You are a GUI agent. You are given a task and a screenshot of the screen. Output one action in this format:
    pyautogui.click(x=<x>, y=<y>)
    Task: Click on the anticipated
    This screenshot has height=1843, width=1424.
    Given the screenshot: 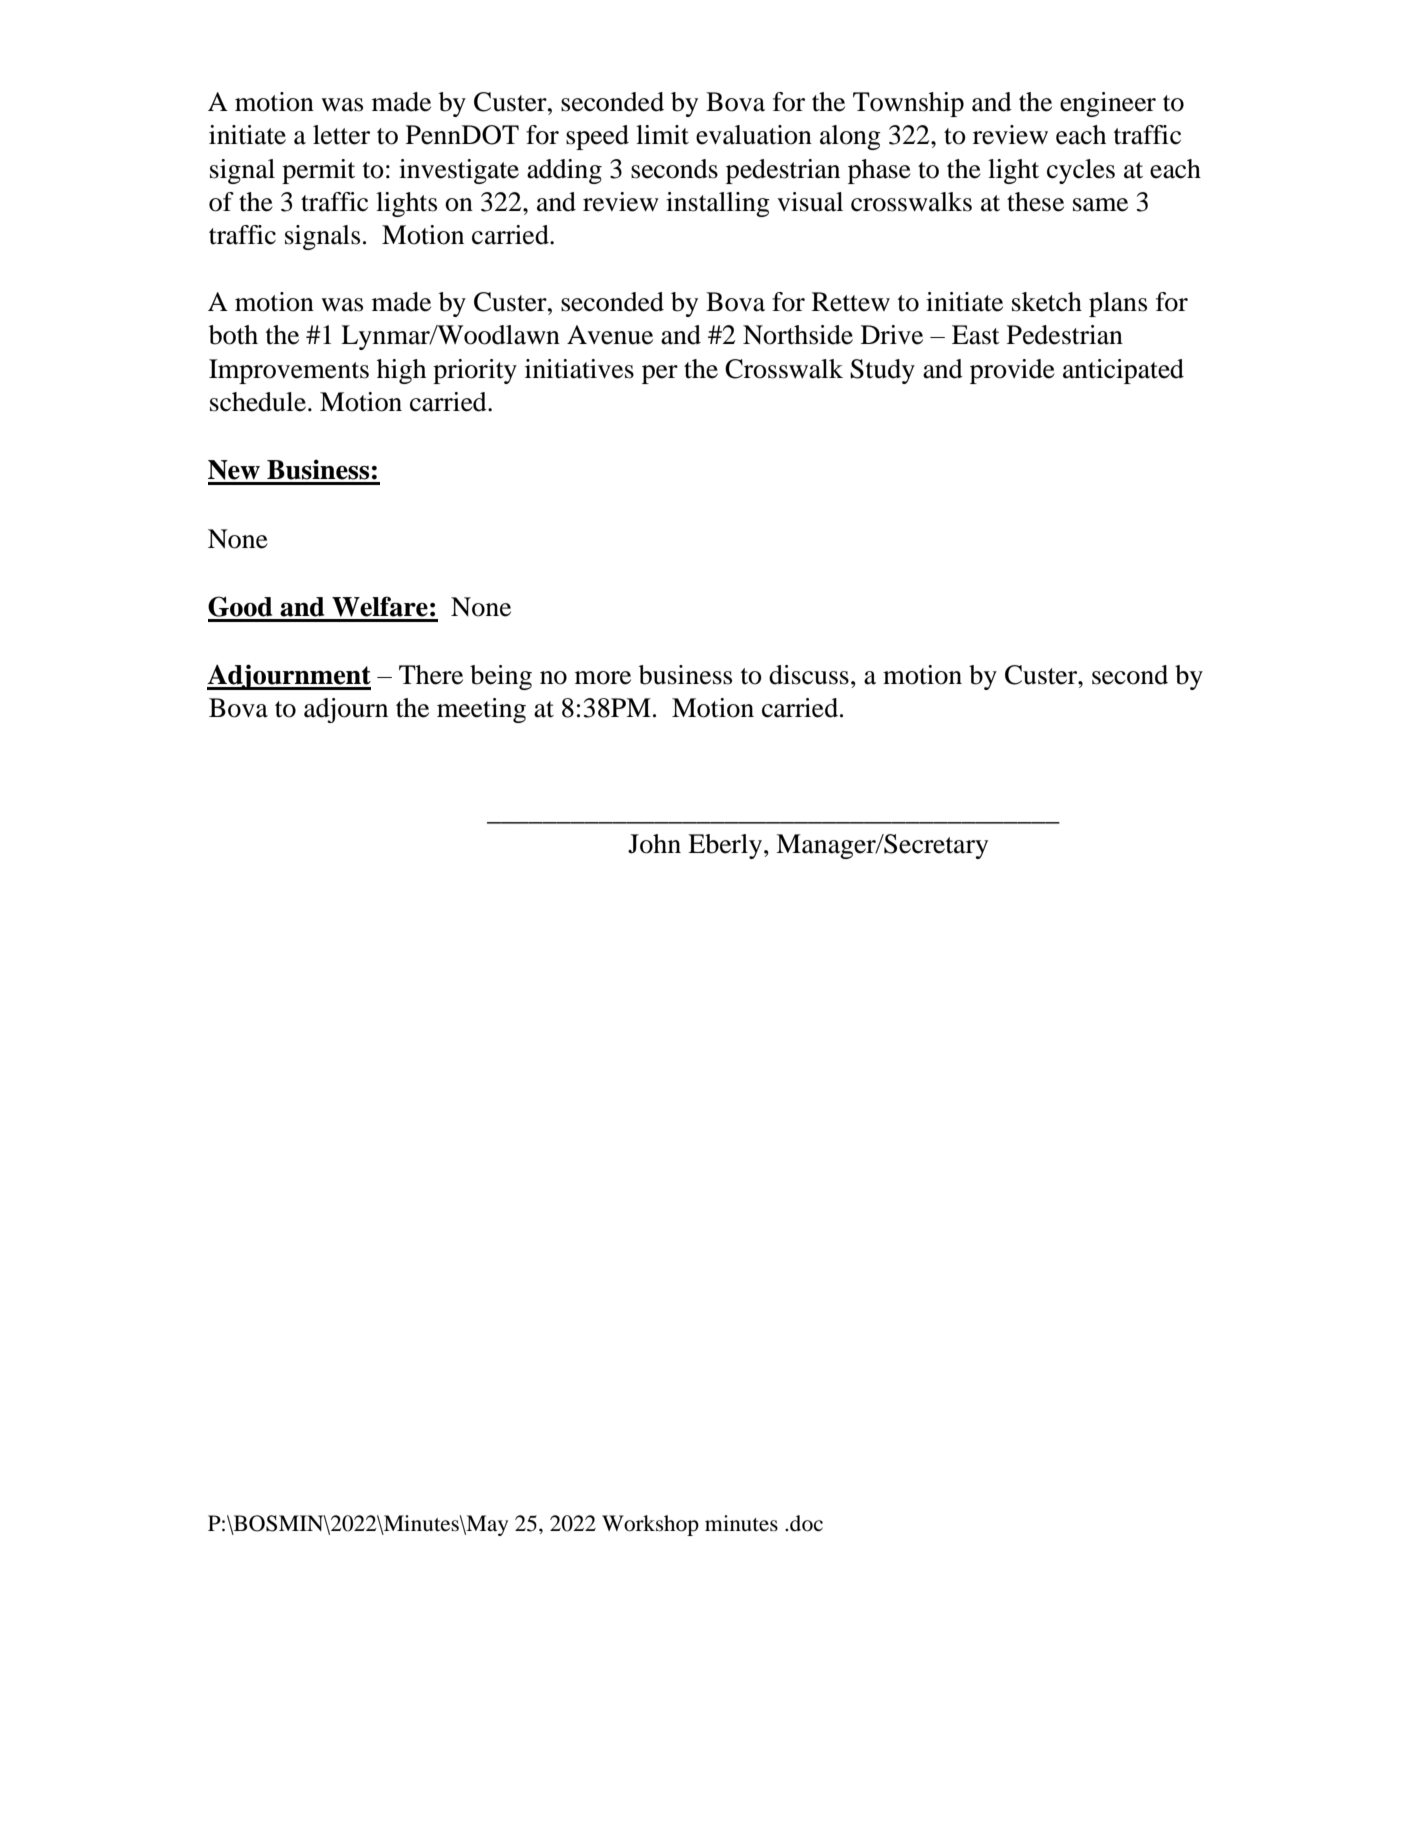 What is the action you would take?
    pyautogui.click(x=1123, y=371)
